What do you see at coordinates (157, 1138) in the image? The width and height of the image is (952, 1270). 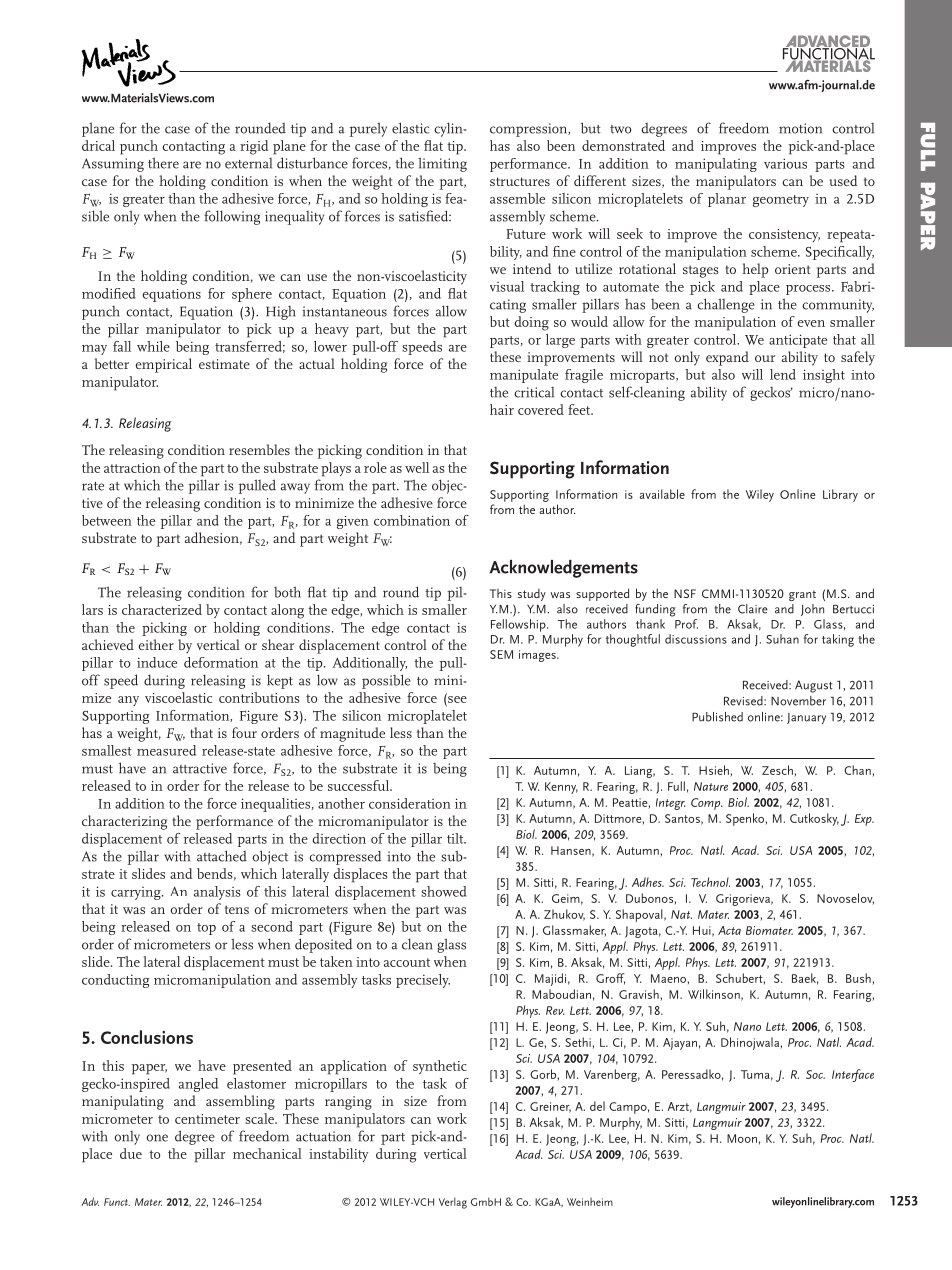 I see `one` at bounding box center [157, 1138].
